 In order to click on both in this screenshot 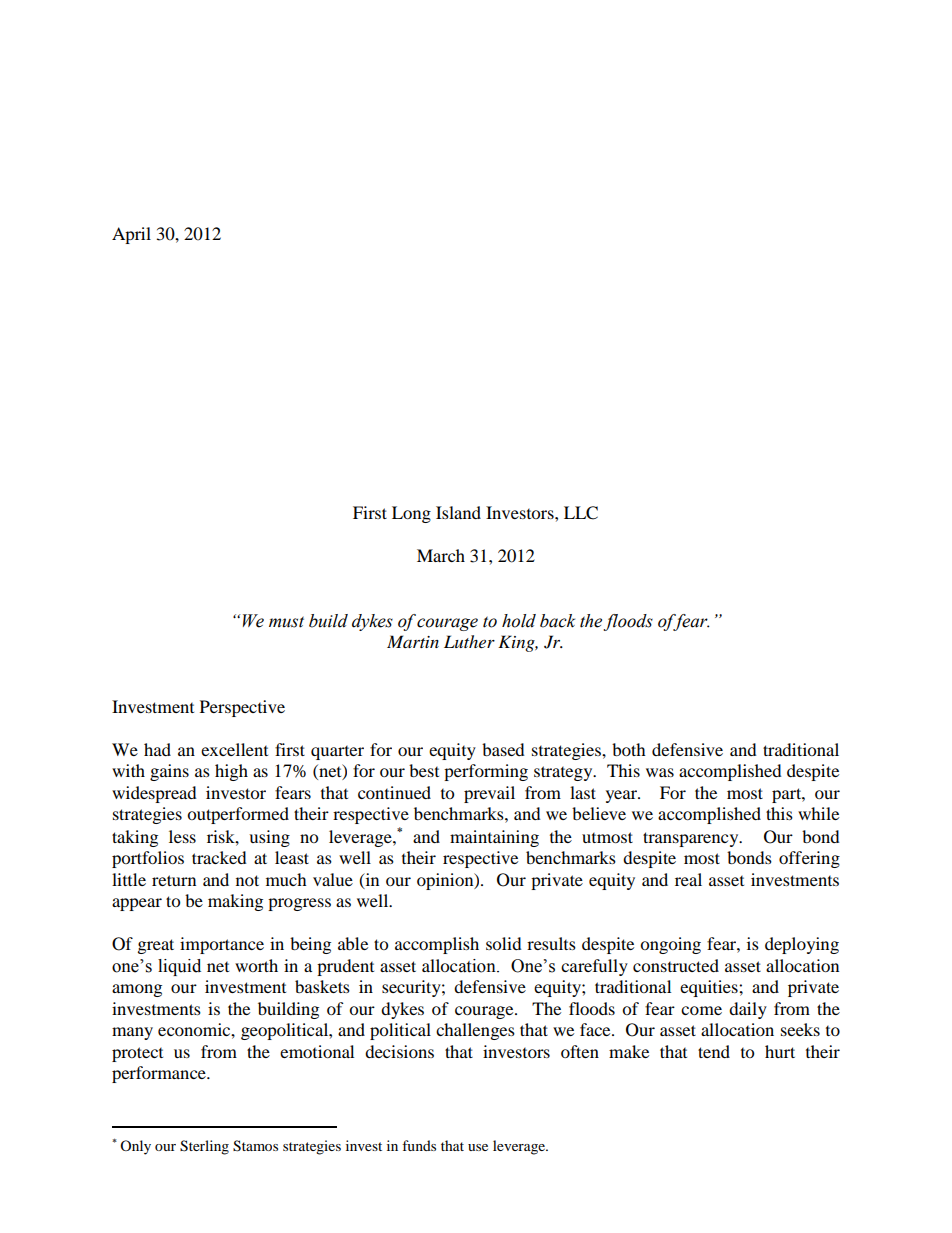, I will do `click(629, 749)`.
